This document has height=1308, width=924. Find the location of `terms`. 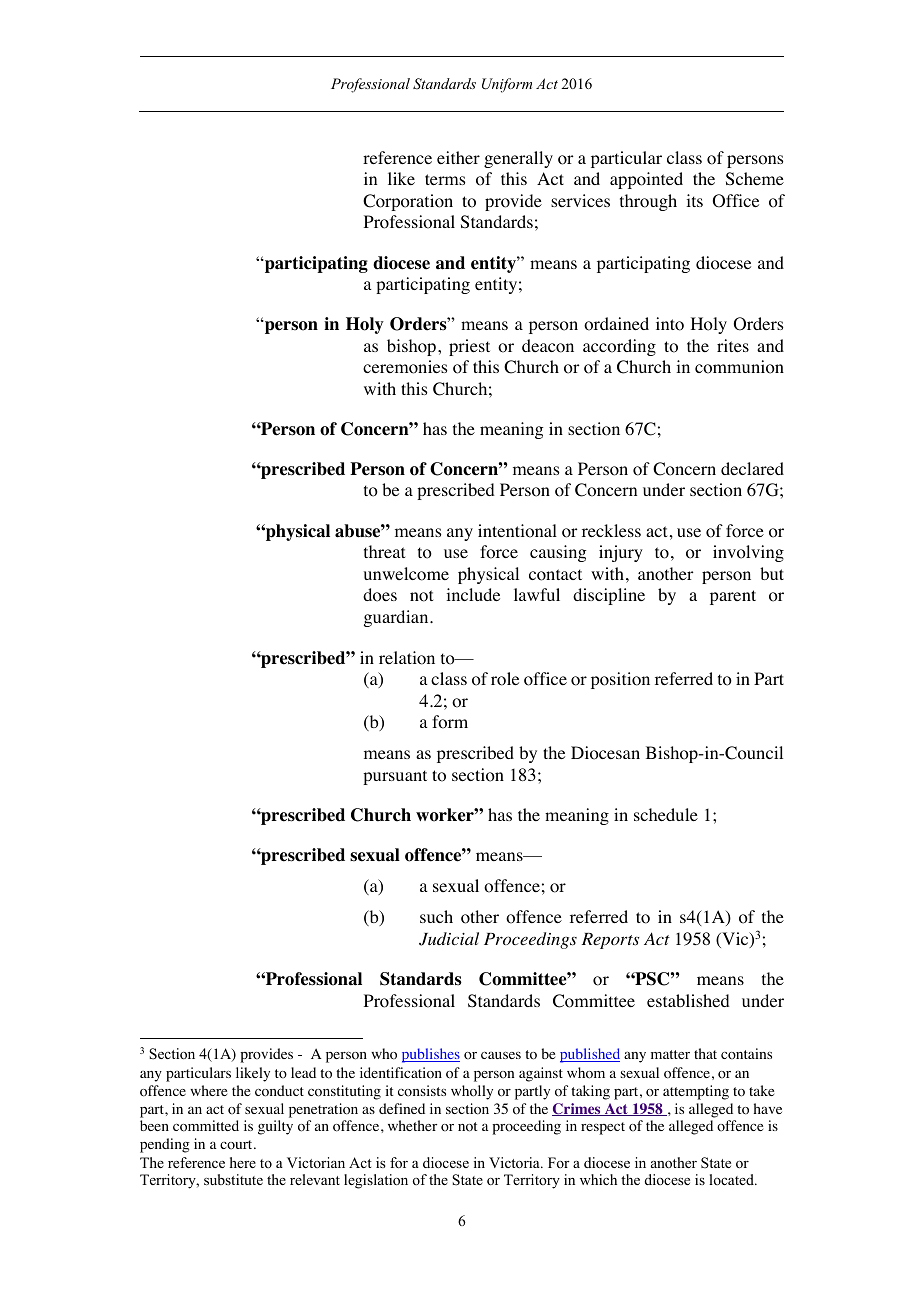

terms is located at coordinates (445, 179).
